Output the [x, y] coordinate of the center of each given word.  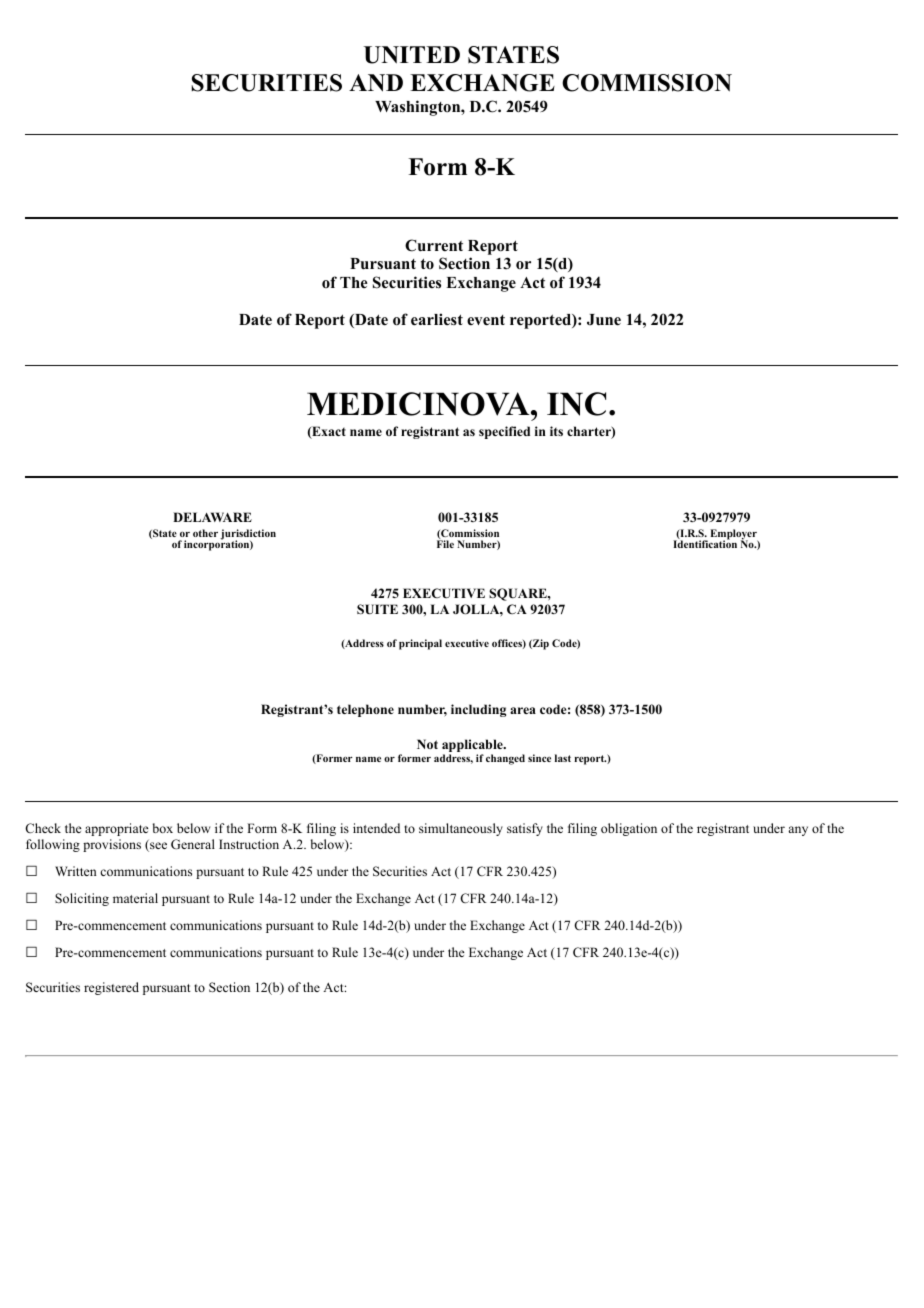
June [604, 320]
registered [111, 988]
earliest [437, 319]
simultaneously [461, 829]
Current [434, 245]
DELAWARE [212, 517]
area [523, 710]
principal [420, 644]
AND [376, 83]
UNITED [412, 55]
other [205, 533]
